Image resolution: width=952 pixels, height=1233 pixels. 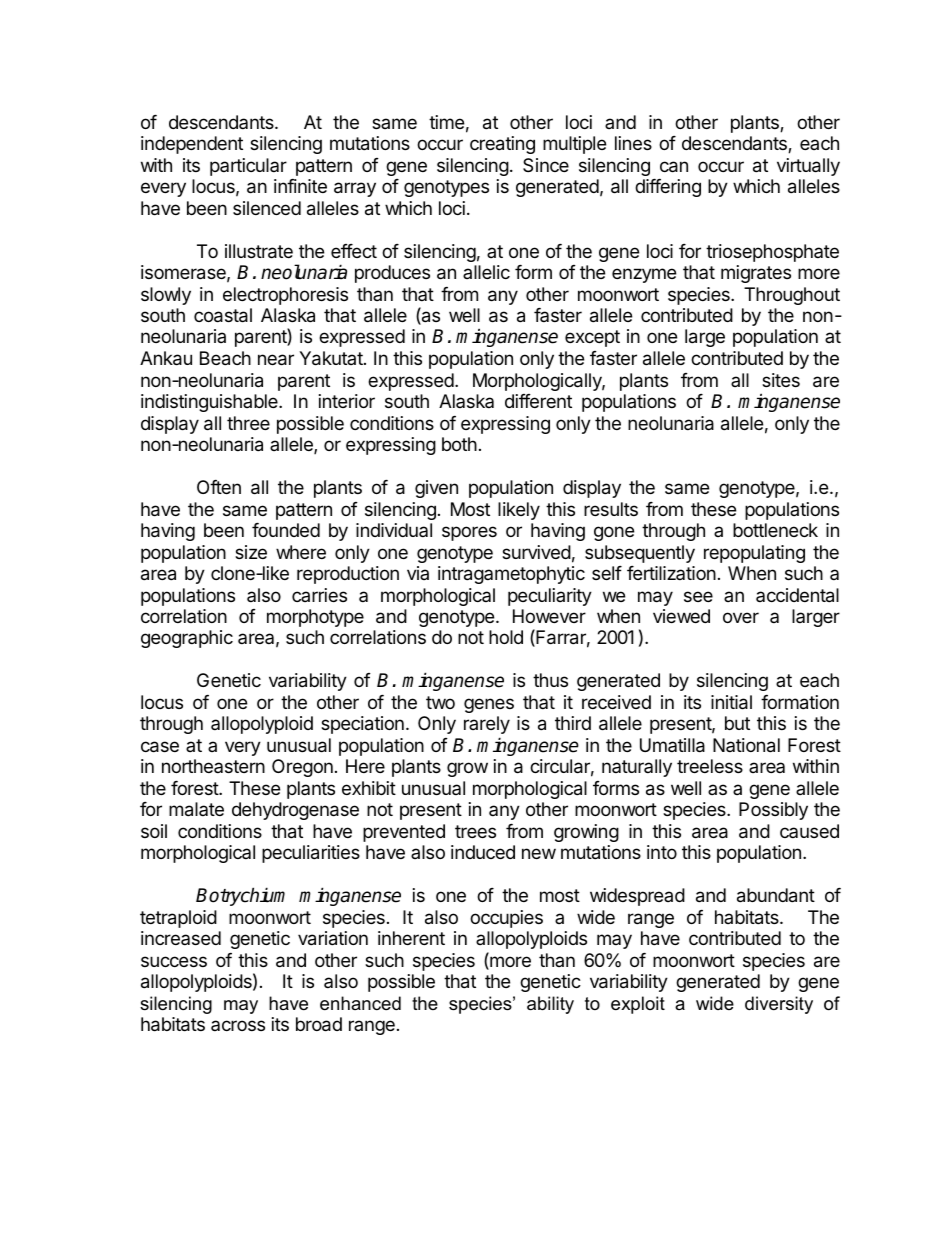 I want to click on can, so click(x=674, y=167).
